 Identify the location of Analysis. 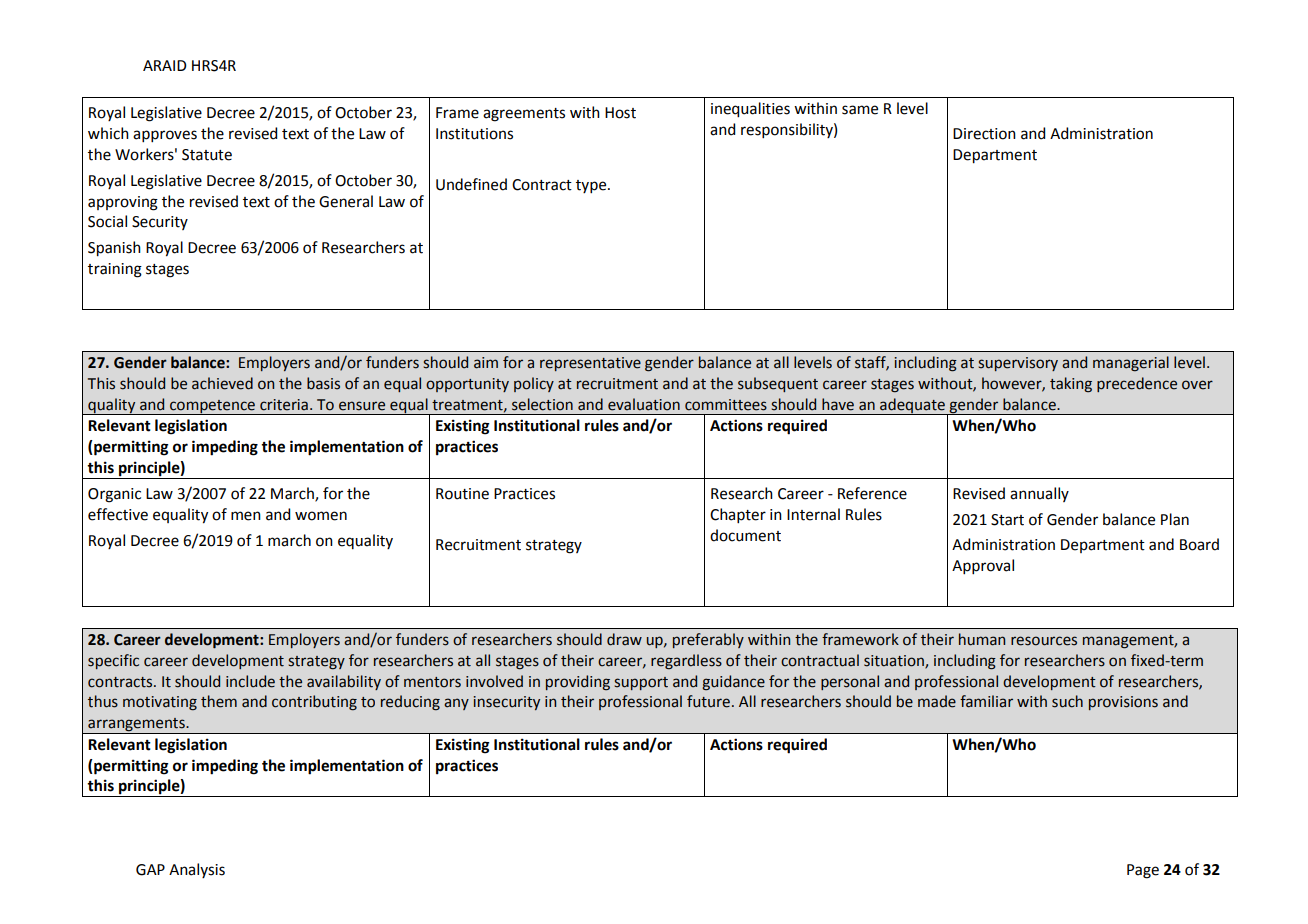
(197, 870).
